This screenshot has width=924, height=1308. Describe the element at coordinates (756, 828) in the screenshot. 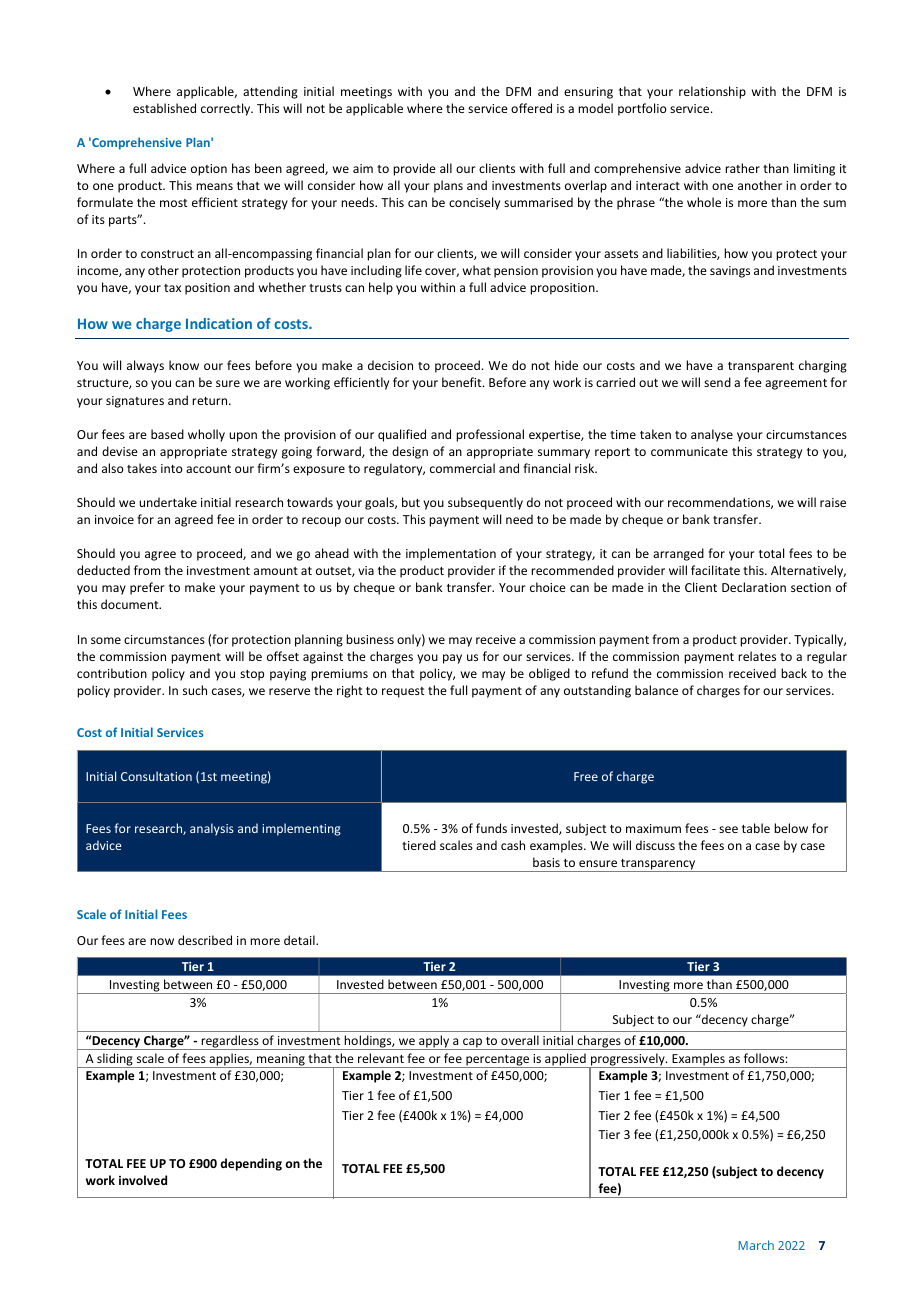

I see `table` at that location.
